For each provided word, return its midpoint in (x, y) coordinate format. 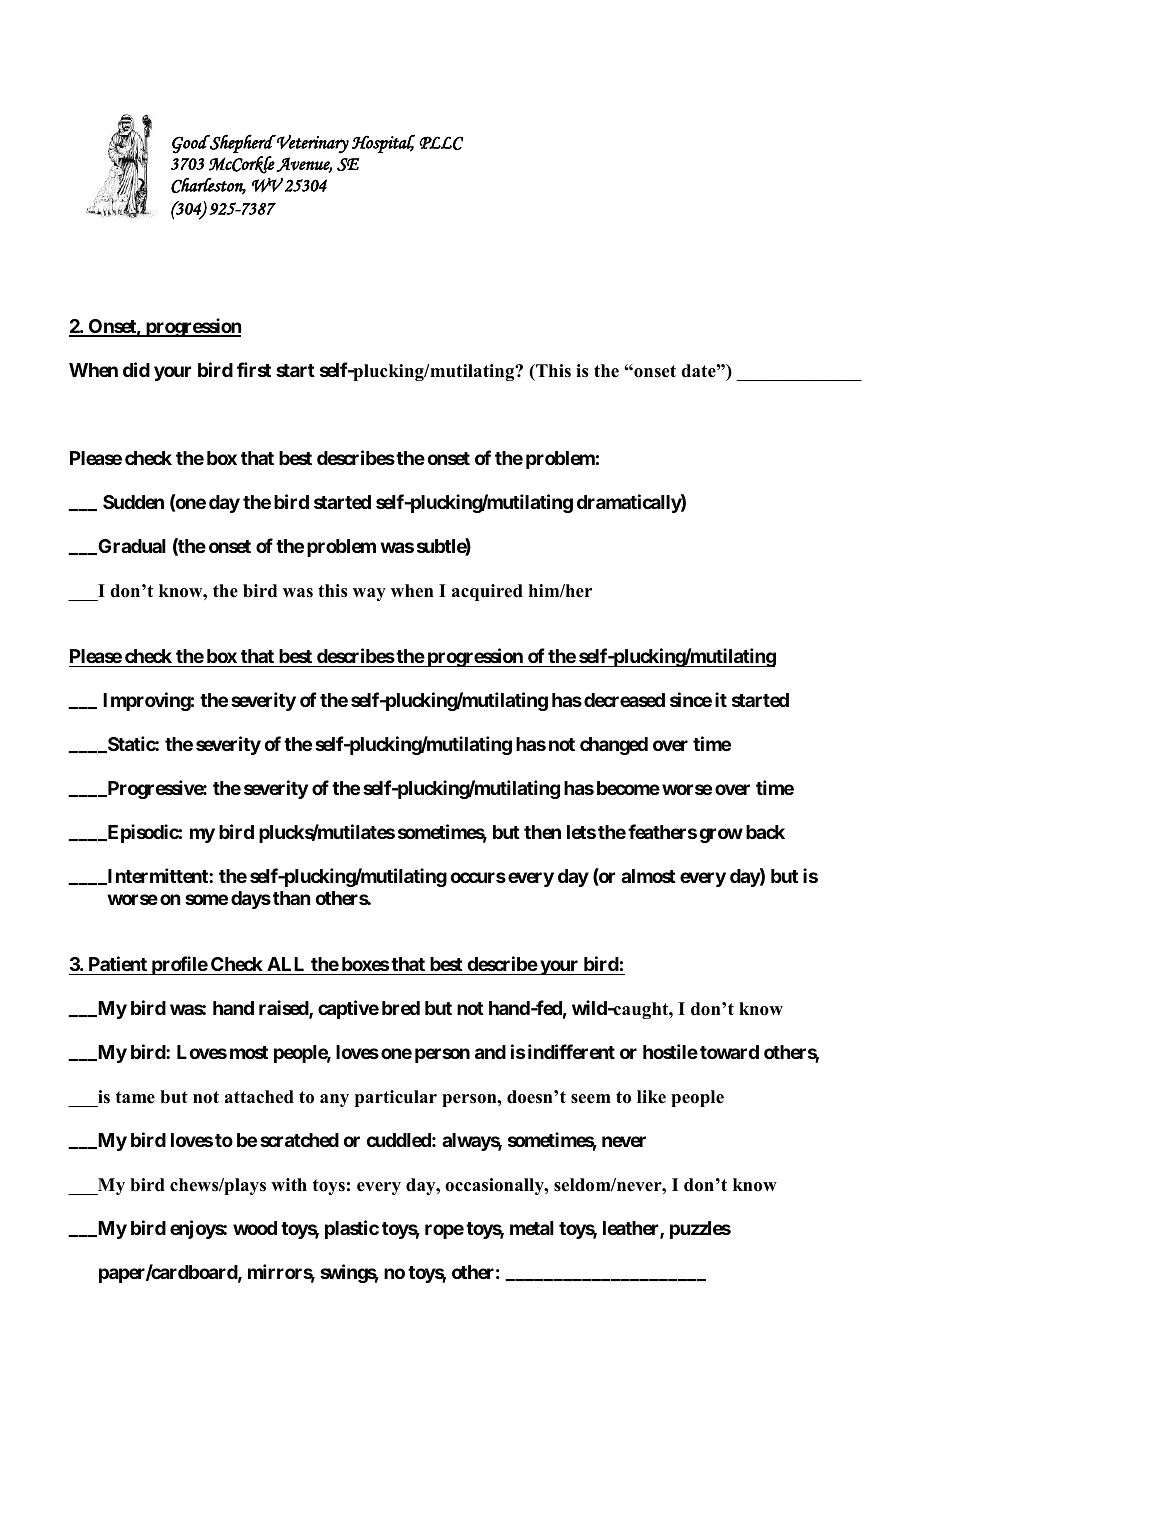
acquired (487, 592)
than (291, 898)
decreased (624, 700)
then (542, 832)
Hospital (383, 144)
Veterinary (312, 144)
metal (532, 1228)
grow (721, 835)
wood (255, 1228)
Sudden (133, 502)
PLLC (441, 143)
